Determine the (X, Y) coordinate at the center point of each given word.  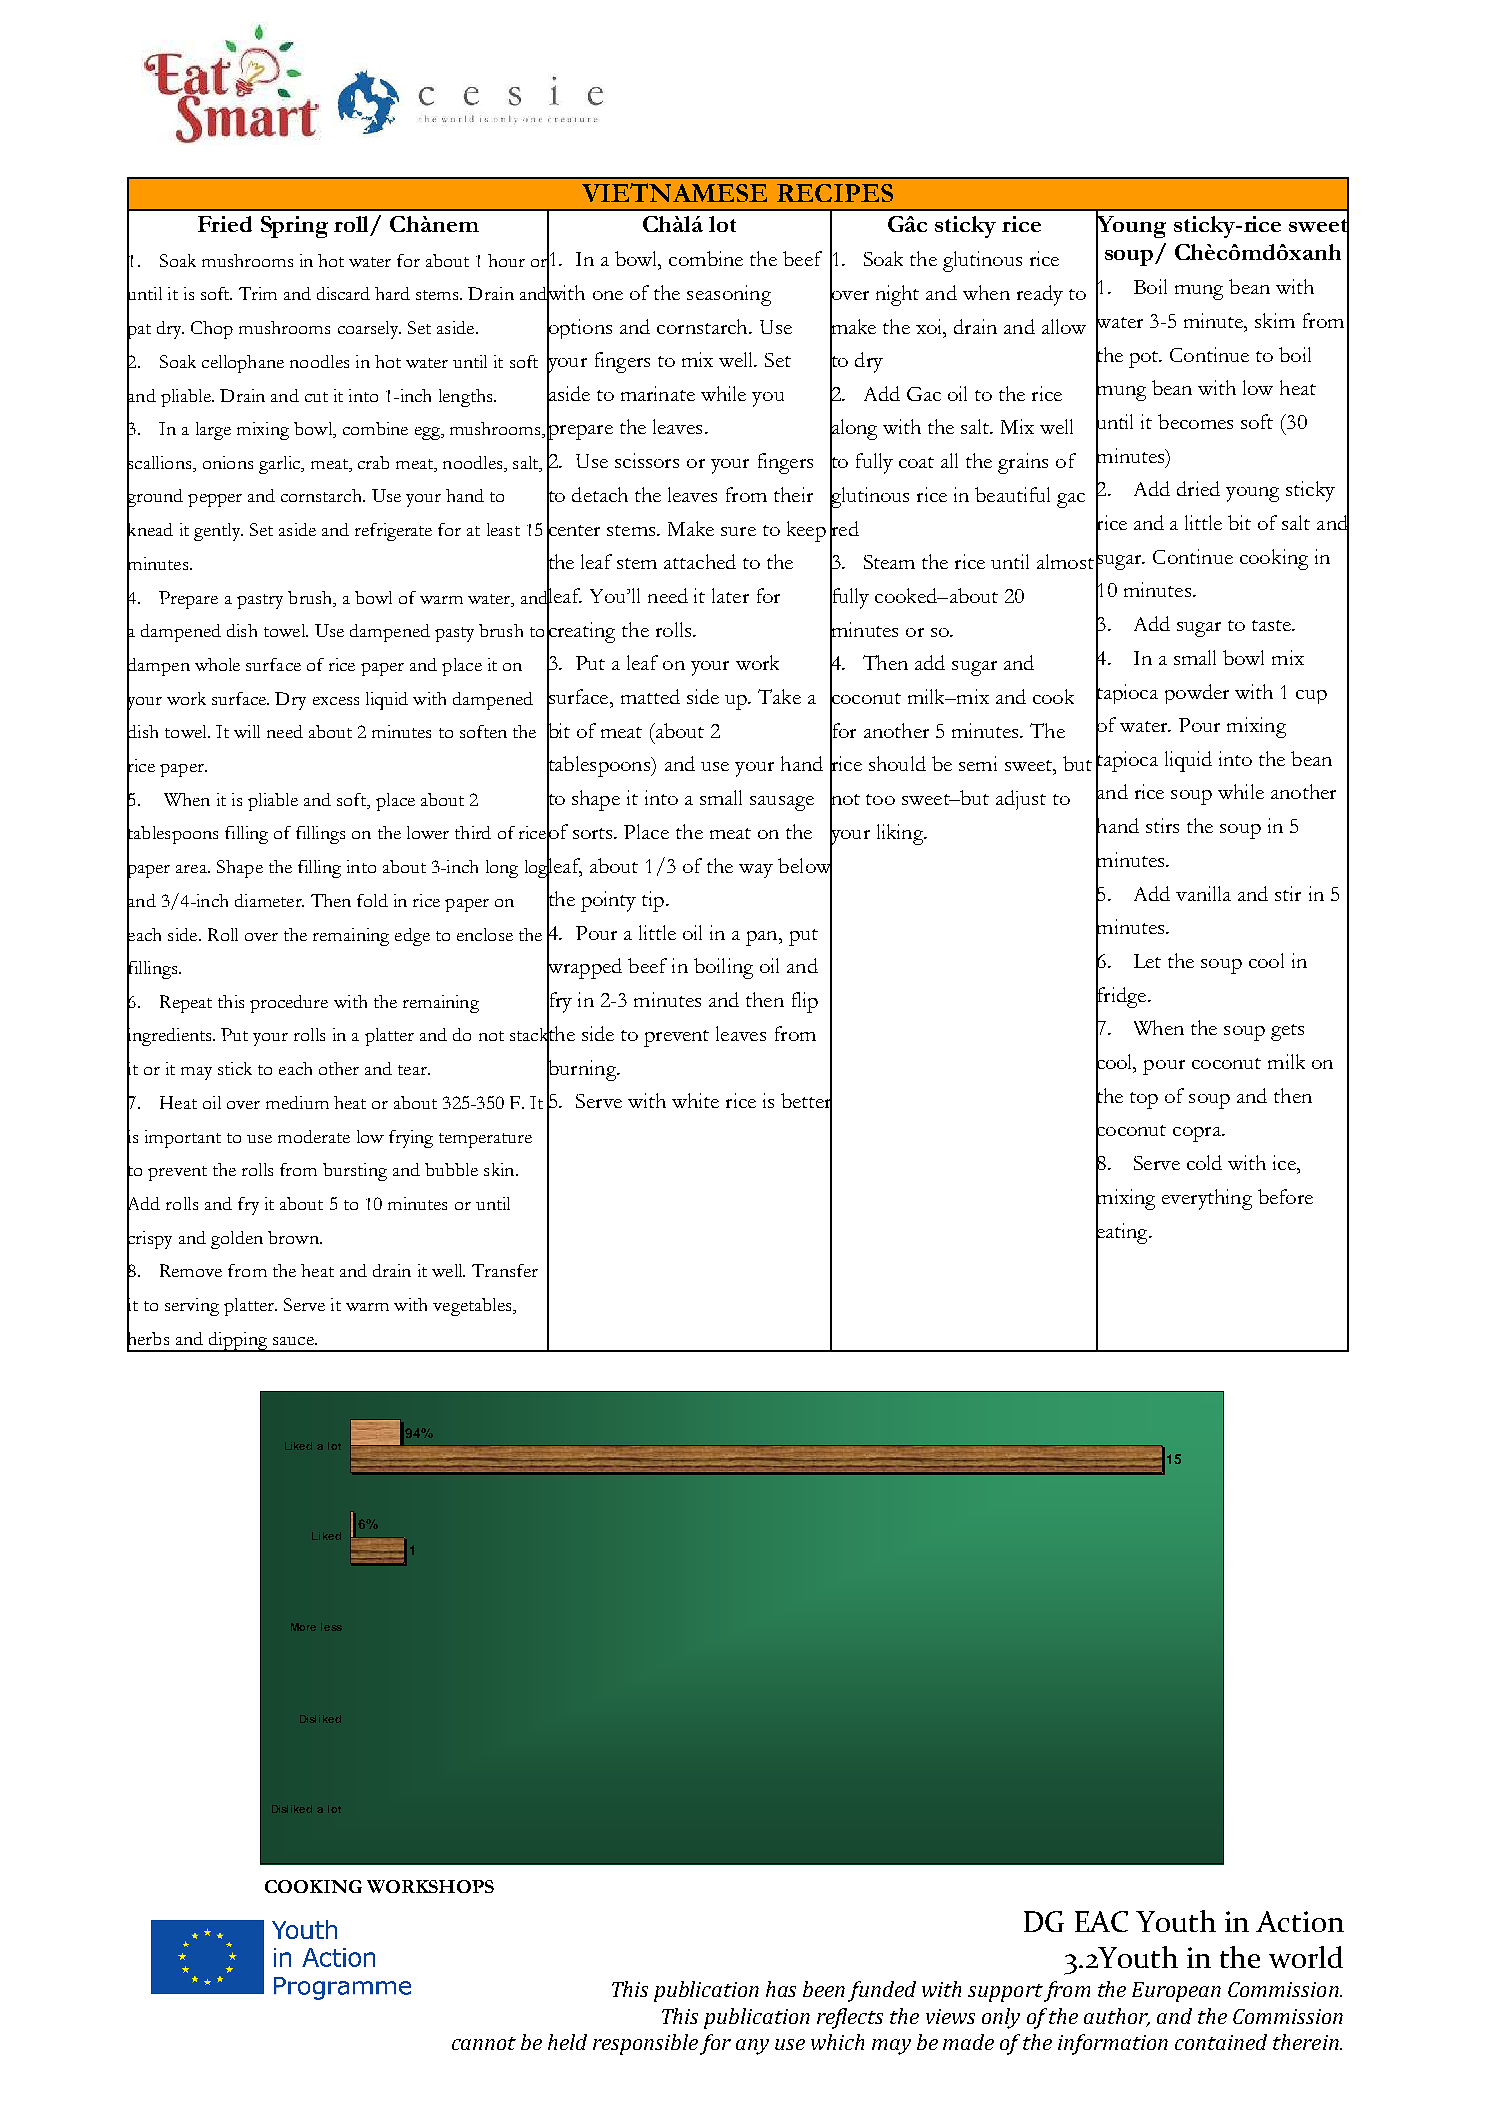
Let (1147, 961)
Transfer (505, 1270)
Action (1300, 1921)
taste (1272, 625)
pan (763, 938)
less (331, 1627)
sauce (294, 1341)
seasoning (729, 295)
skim (1275, 320)
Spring (294, 227)
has (781, 1989)
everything (1207, 1199)
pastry (260, 601)
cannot (484, 2043)
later (730, 595)
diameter (269, 900)
